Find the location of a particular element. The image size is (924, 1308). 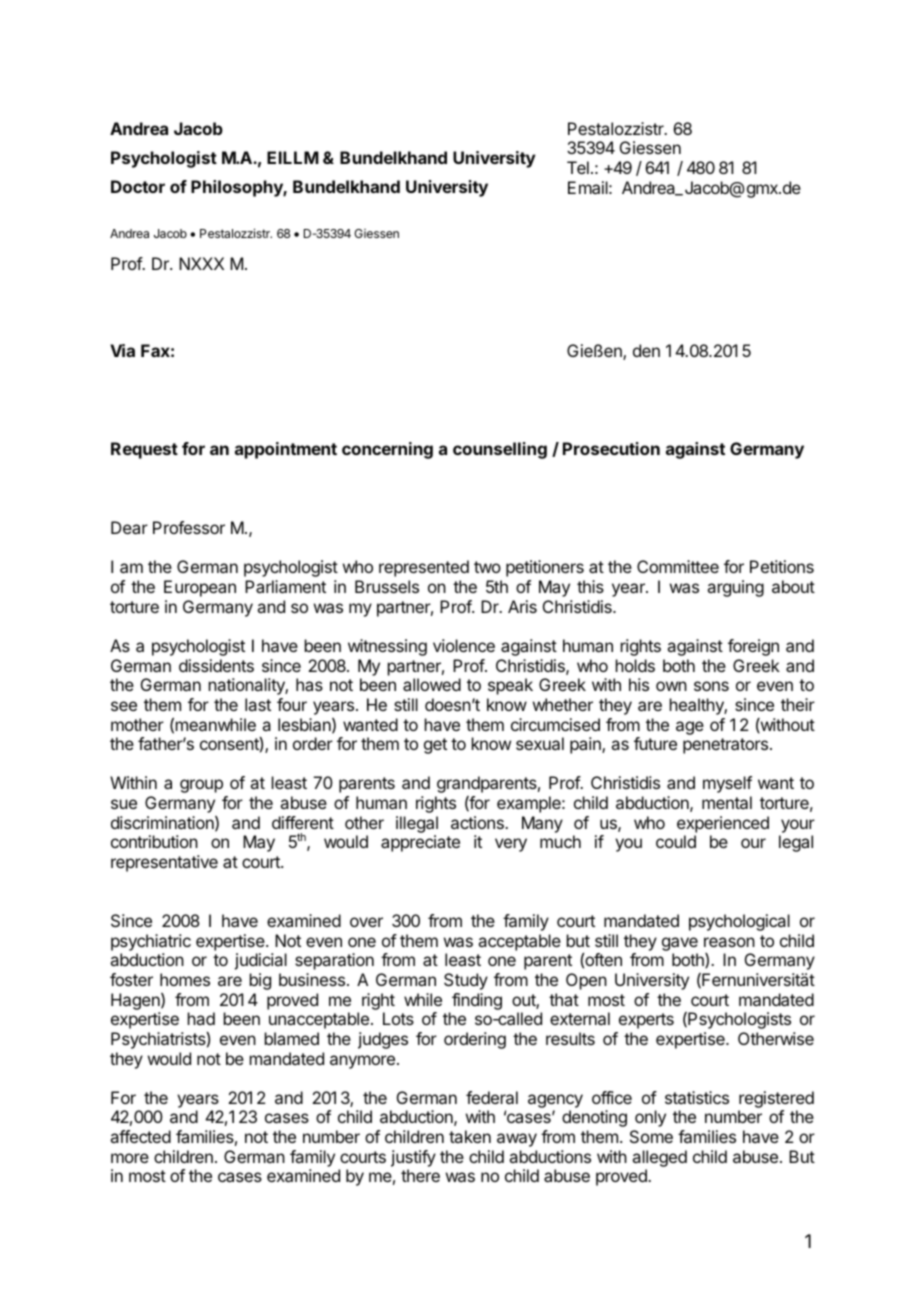

get is located at coordinates (435, 746).
